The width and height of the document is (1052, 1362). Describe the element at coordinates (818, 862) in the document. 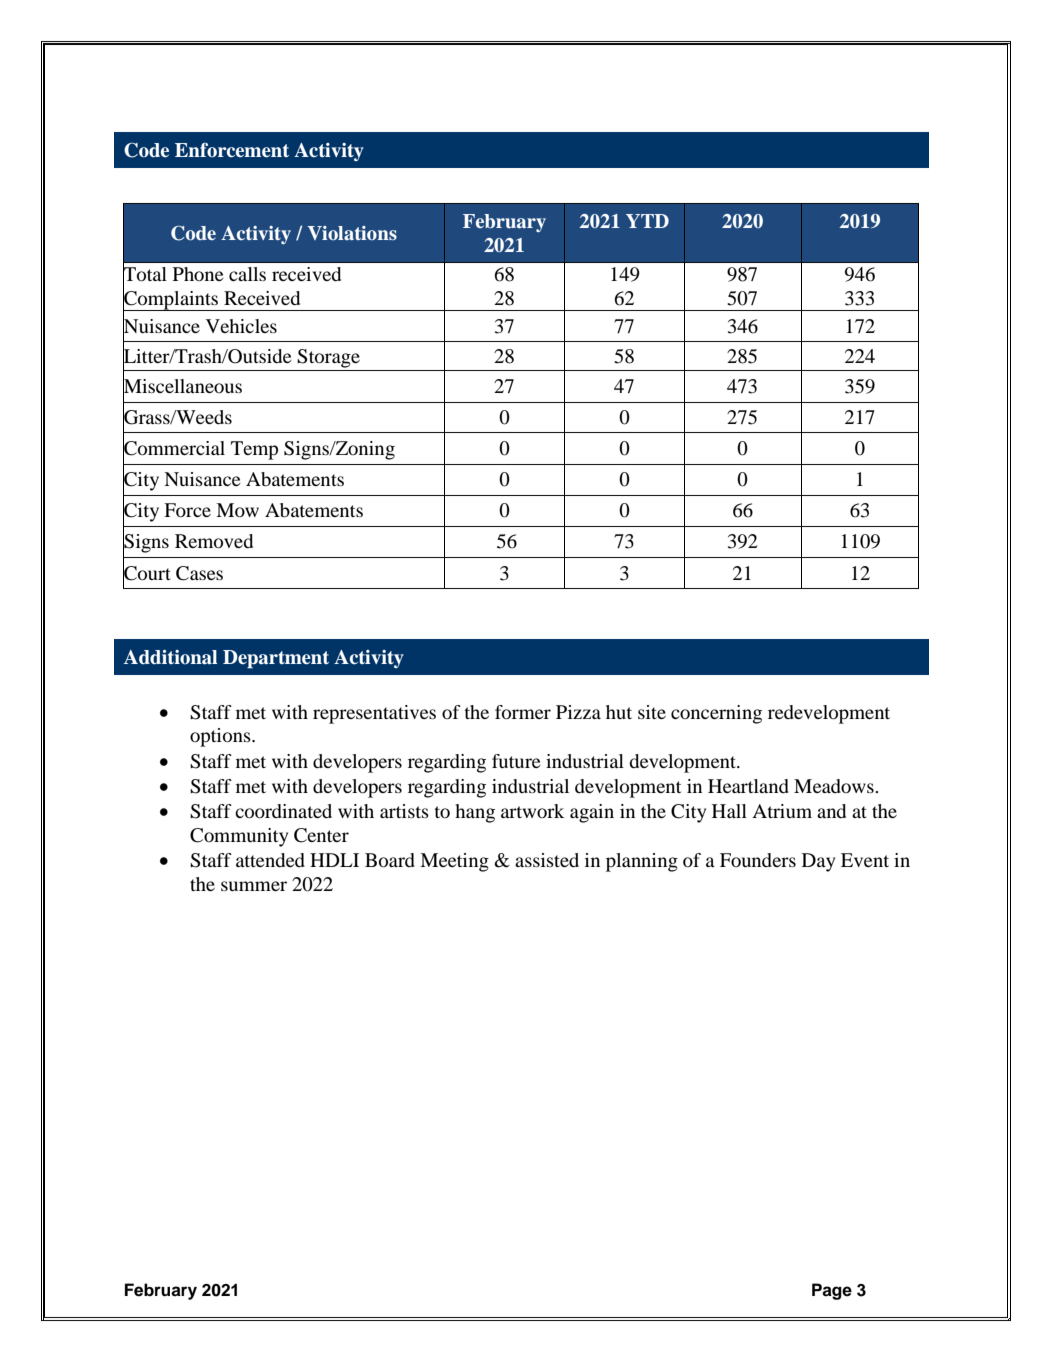

I see `Day` at that location.
